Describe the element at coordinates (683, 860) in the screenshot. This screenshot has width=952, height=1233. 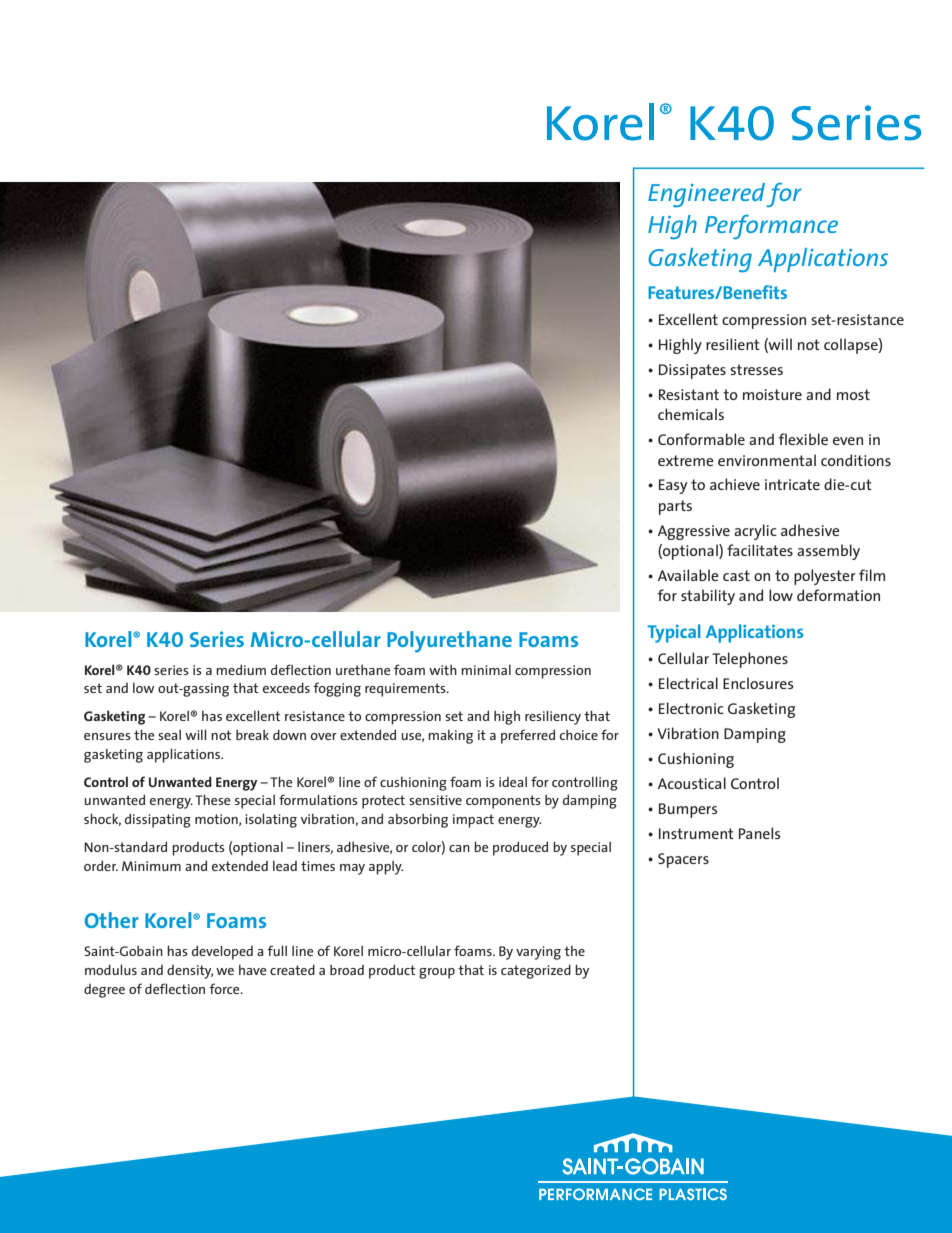
I see `Spacers` at that location.
